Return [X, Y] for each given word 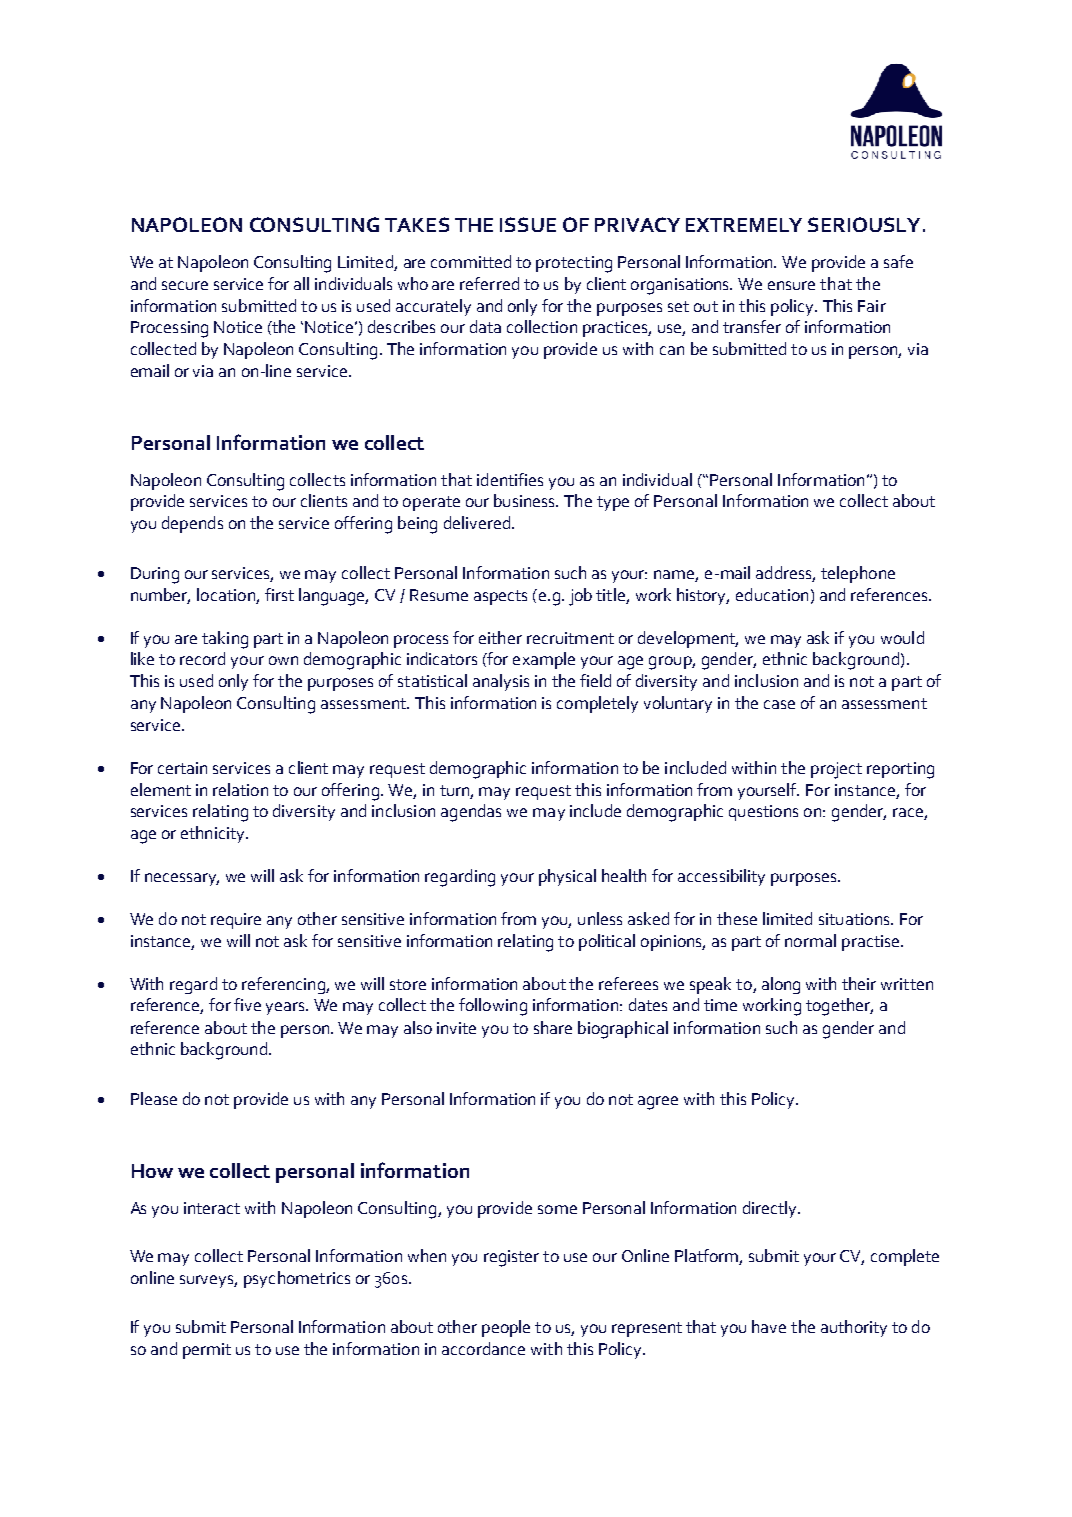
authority [854, 1328]
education [772, 594]
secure [185, 285]
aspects [500, 597]
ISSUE [528, 224]
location [226, 594]
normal [810, 940]
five [247, 1004]
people [506, 1328]
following [493, 1007]
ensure [791, 285]
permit [207, 1351]
